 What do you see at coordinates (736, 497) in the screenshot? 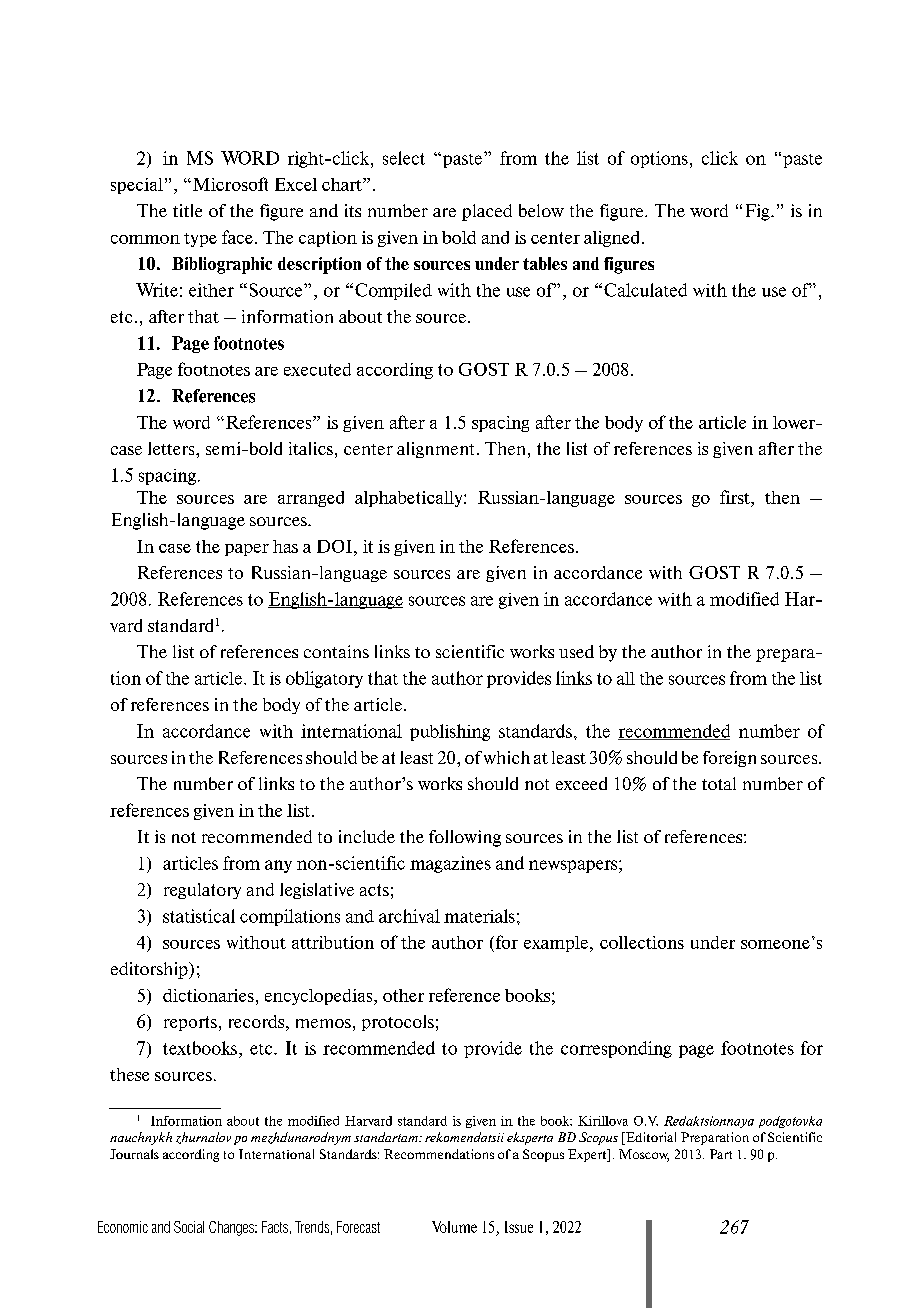
I see `first` at bounding box center [736, 497].
